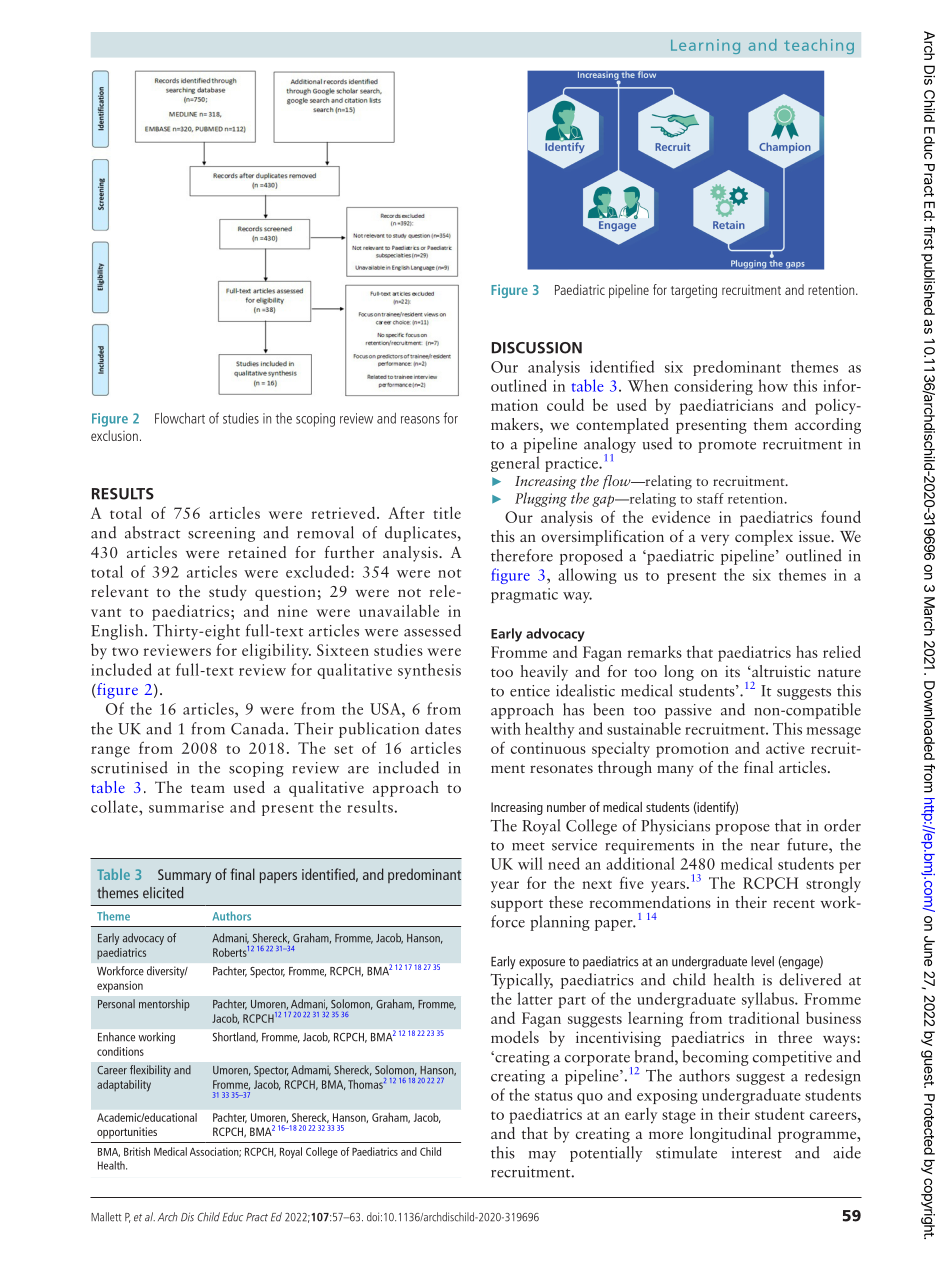  What do you see at coordinates (542, 1156) in the page?
I see `may` at bounding box center [542, 1156].
